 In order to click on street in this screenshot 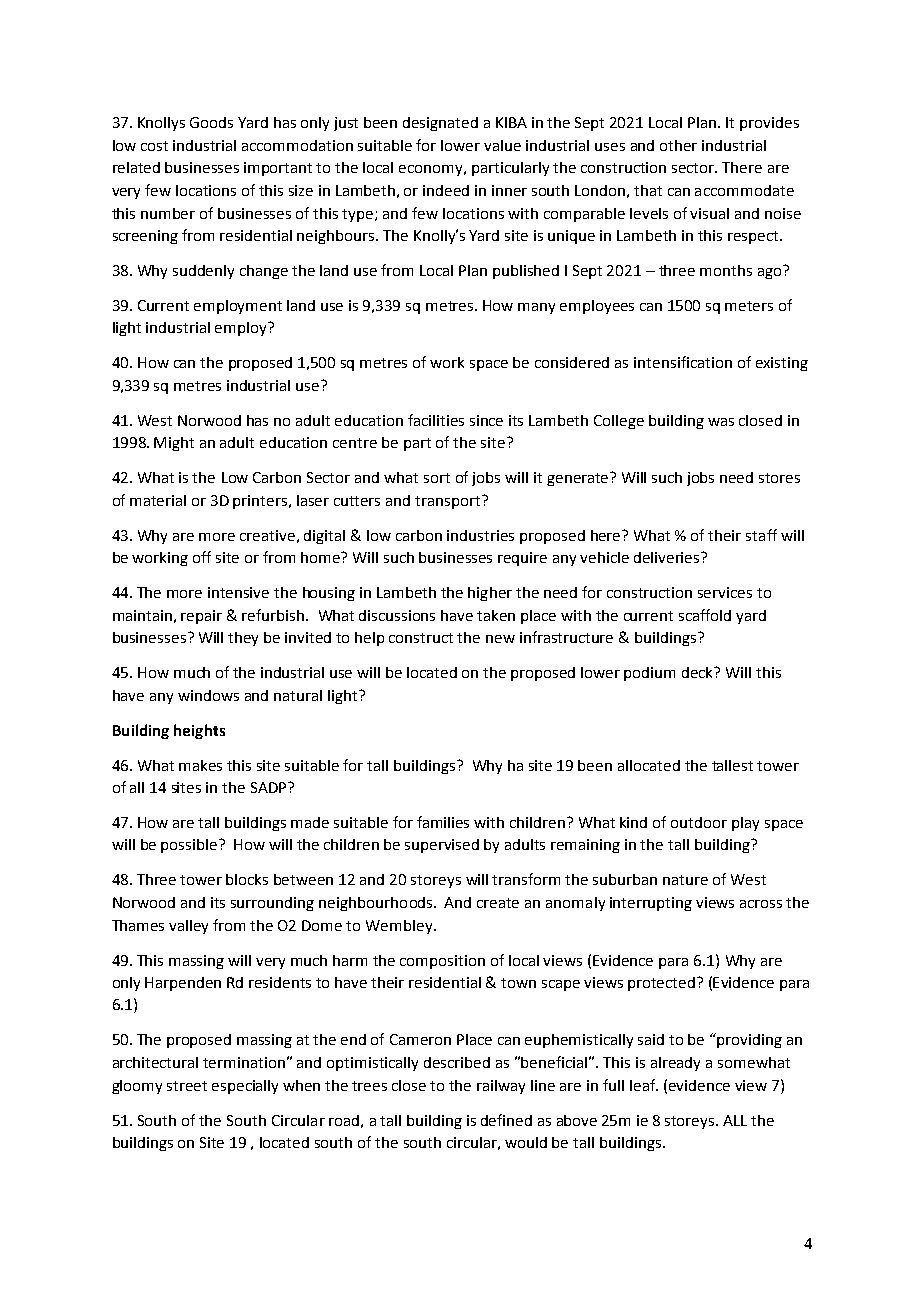, I will do `click(187, 1086)`.
